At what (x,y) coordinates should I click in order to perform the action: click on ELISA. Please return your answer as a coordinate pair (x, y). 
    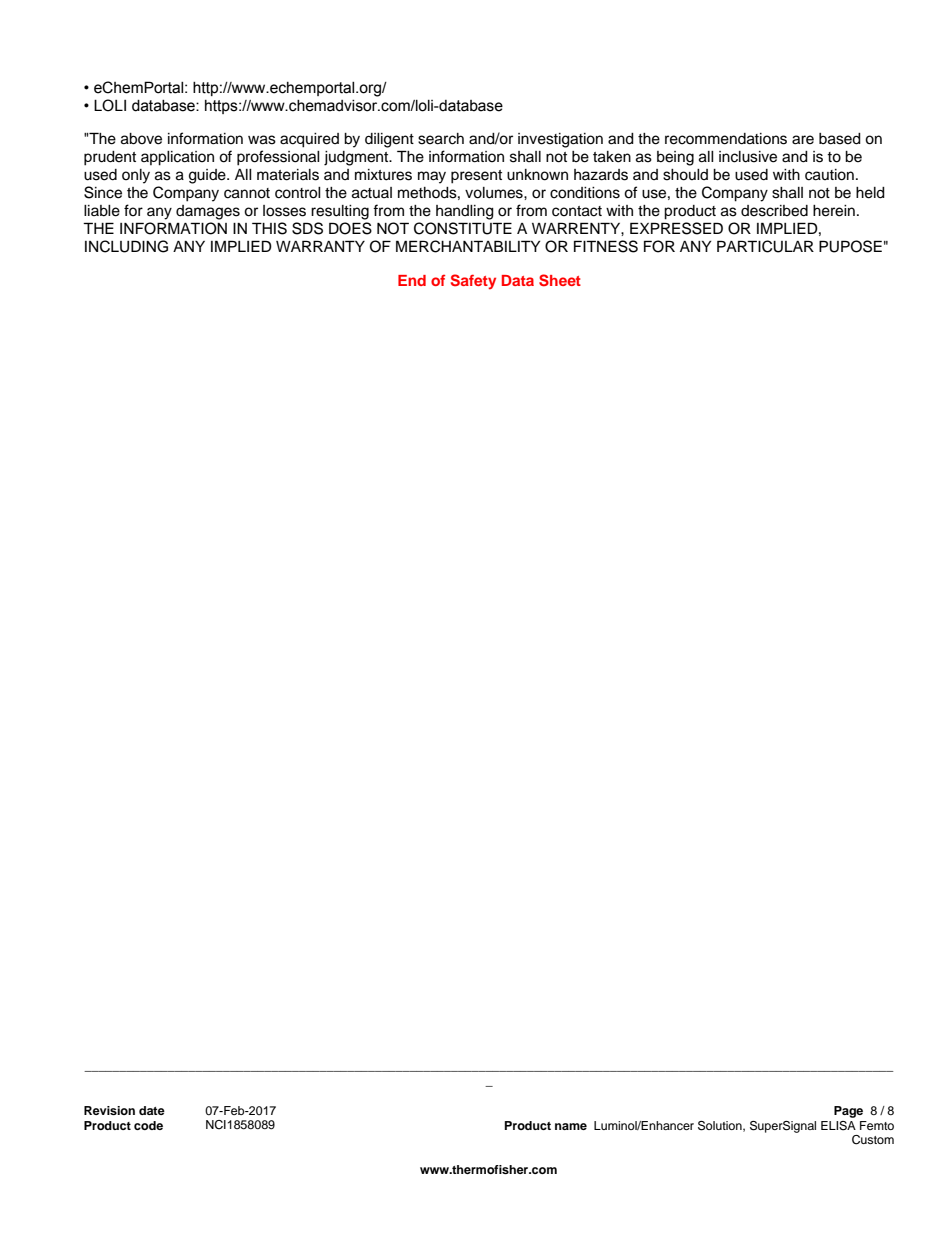
    Looking at the image, I should click on (838, 1126).
